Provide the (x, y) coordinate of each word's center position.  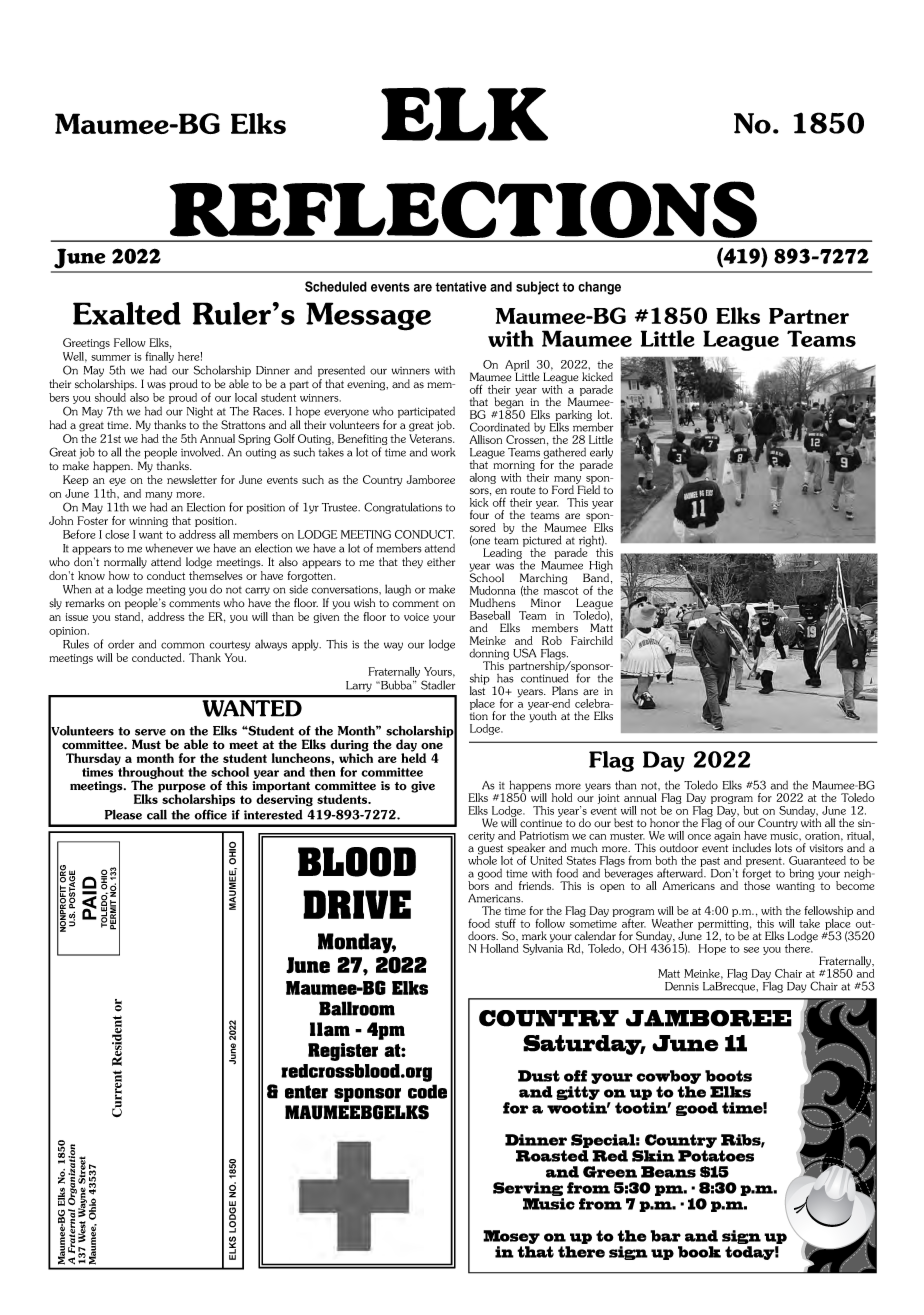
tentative (461, 286)
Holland (499, 947)
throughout (150, 772)
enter (306, 1092)
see (751, 950)
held (413, 757)
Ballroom (357, 1008)
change (599, 288)
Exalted (127, 313)
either (441, 562)
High (600, 567)
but (751, 810)
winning (148, 522)
